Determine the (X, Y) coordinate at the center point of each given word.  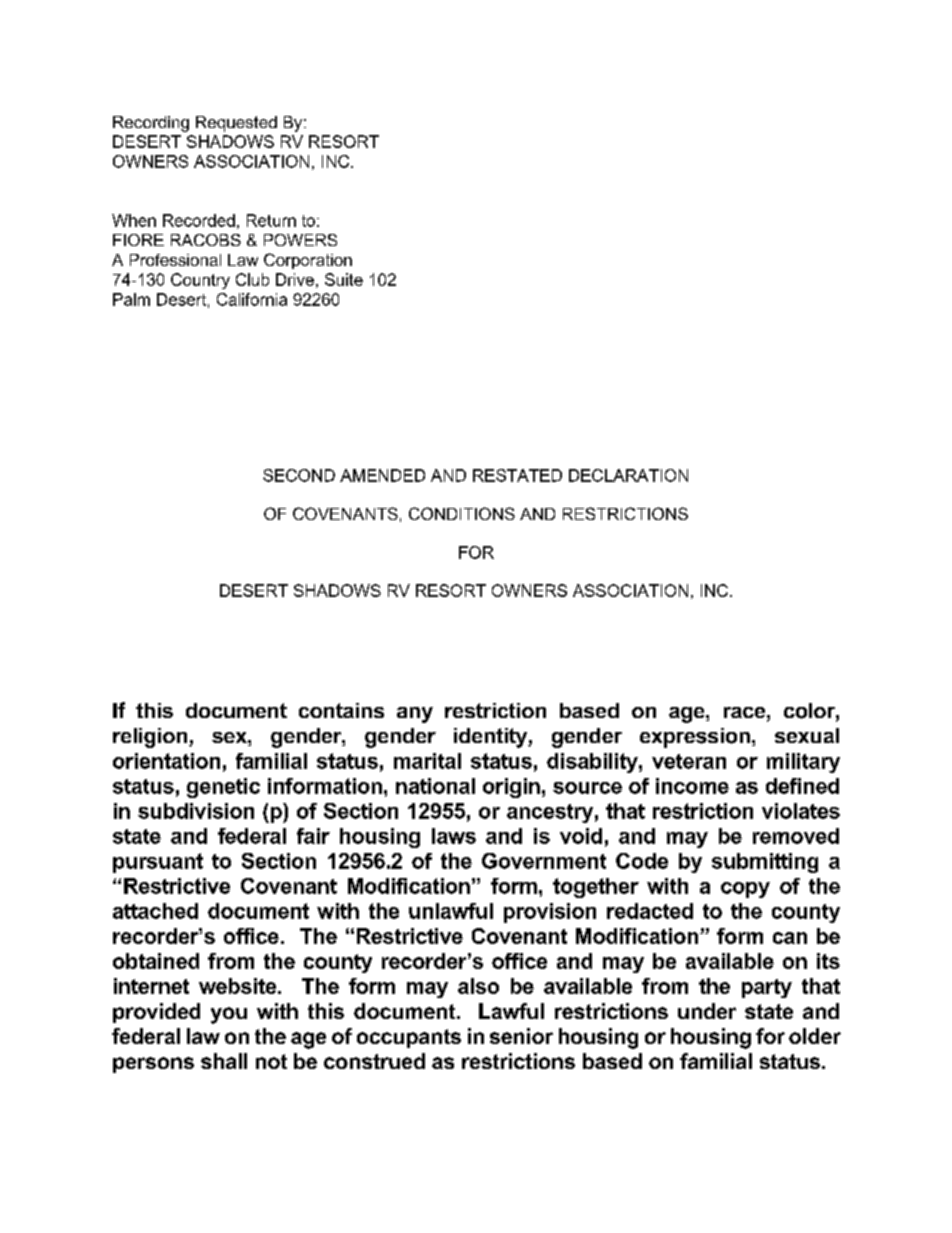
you (229, 1015)
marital (427, 761)
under (707, 1011)
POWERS (300, 240)
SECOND (299, 475)
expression (695, 738)
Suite (344, 279)
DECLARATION (628, 475)
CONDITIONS (462, 513)
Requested (236, 124)
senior (521, 1036)
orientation (166, 761)
